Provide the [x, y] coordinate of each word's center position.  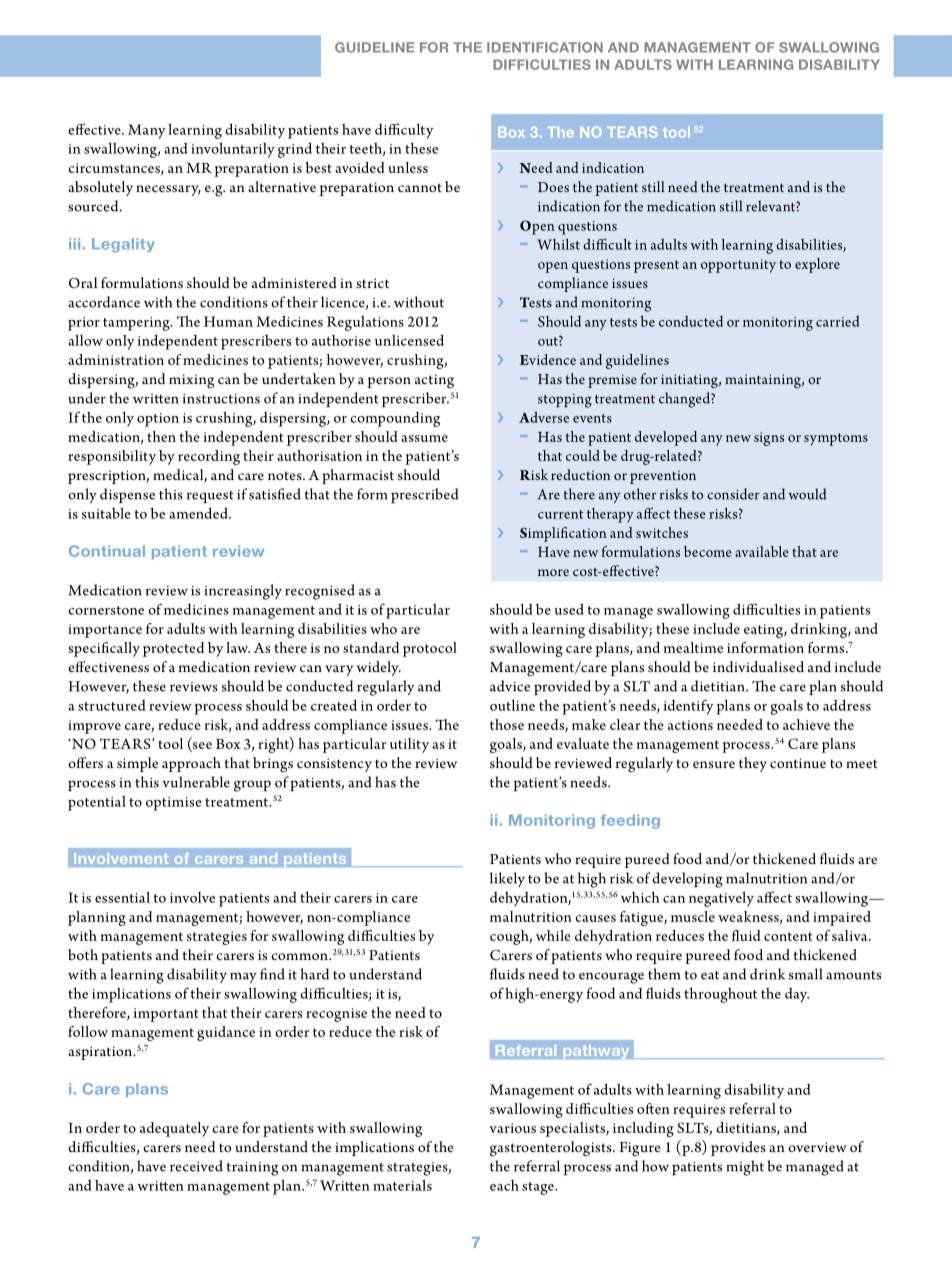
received [196, 1166]
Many [147, 131]
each [504, 1185]
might [745, 1168]
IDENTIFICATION [545, 47]
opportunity [738, 266]
